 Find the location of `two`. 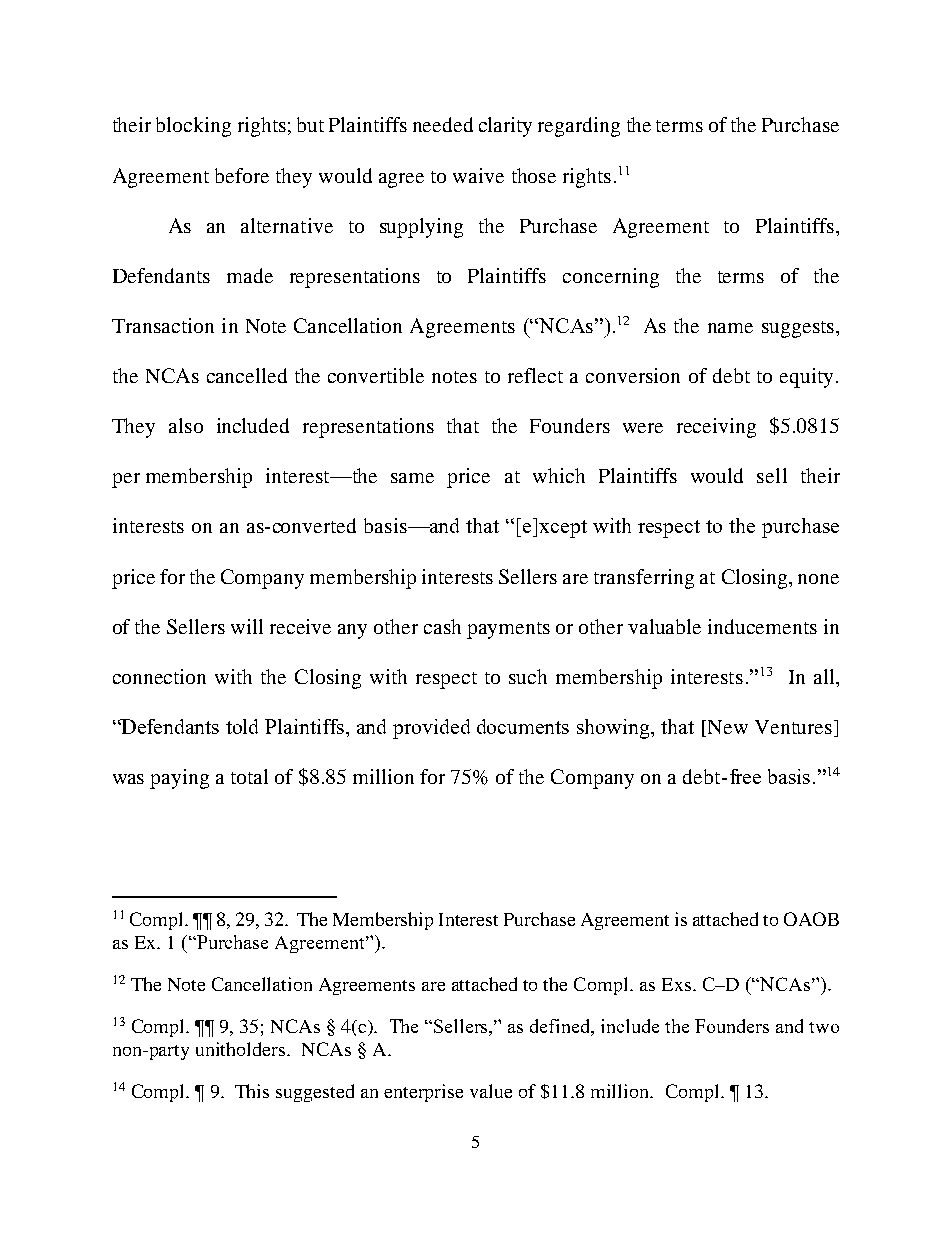

two is located at coordinates (824, 1027).
